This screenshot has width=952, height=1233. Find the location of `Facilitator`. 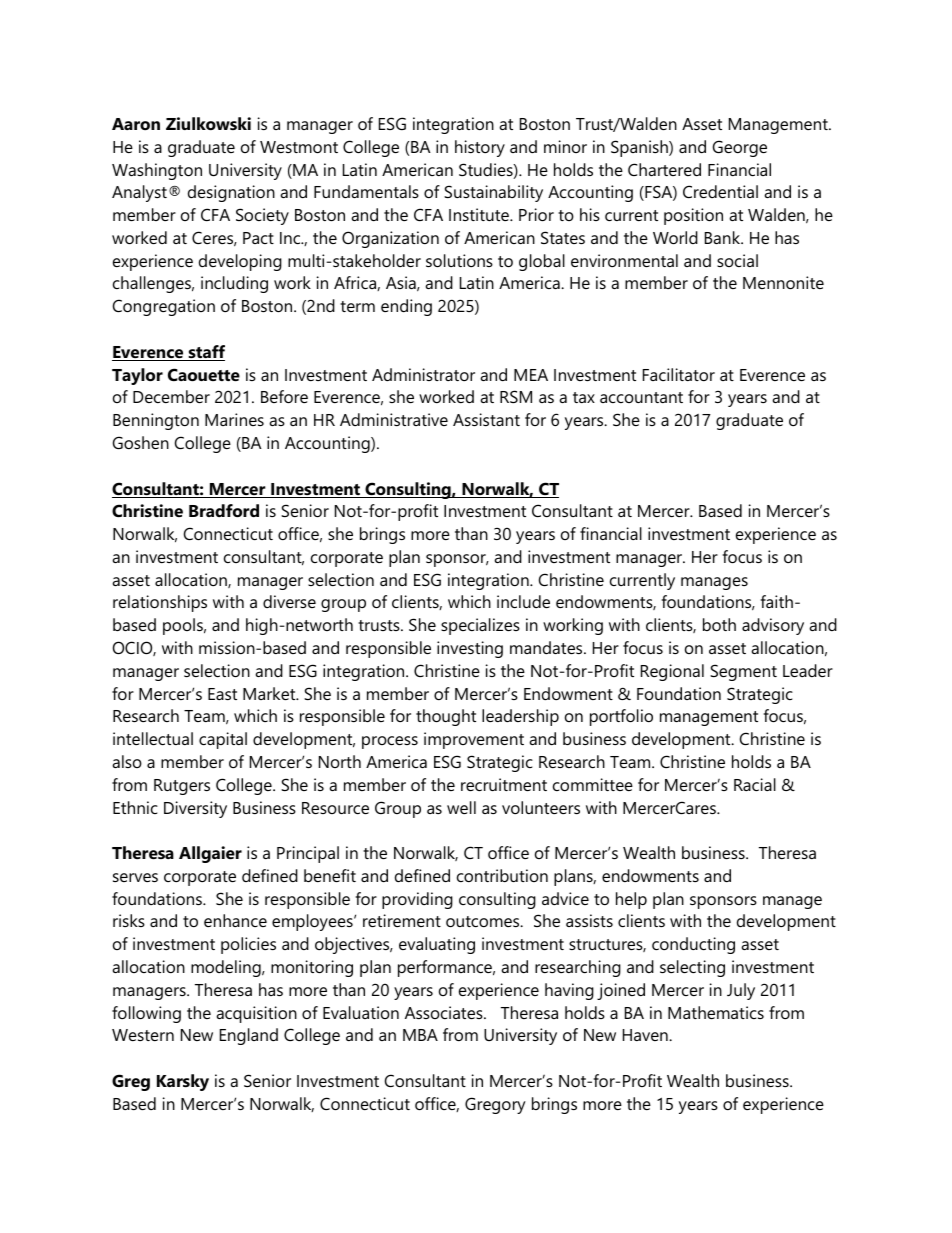

Facilitator is located at coordinates (679, 374).
